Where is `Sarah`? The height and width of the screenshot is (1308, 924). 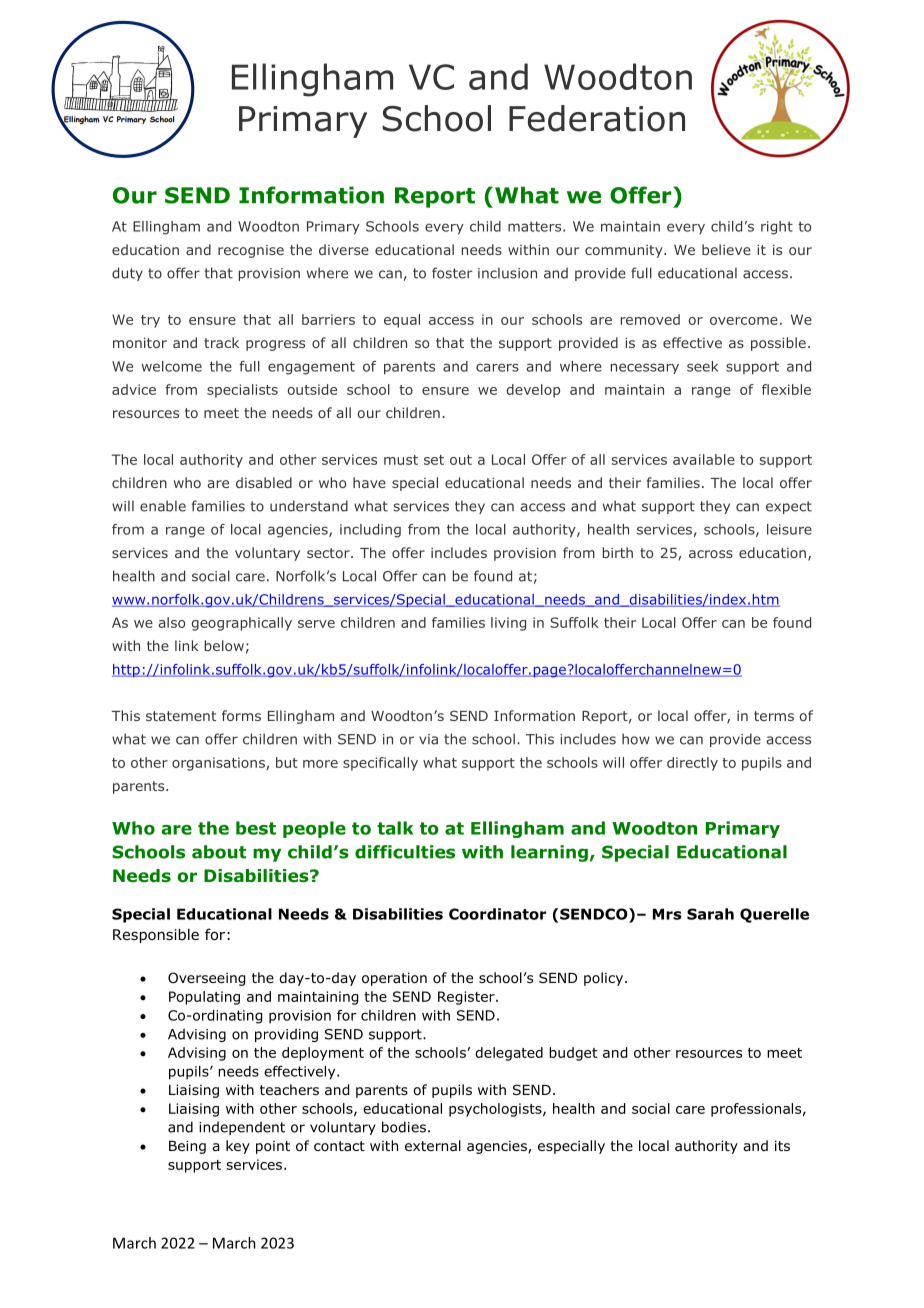 Sarah is located at coordinates (710, 914).
